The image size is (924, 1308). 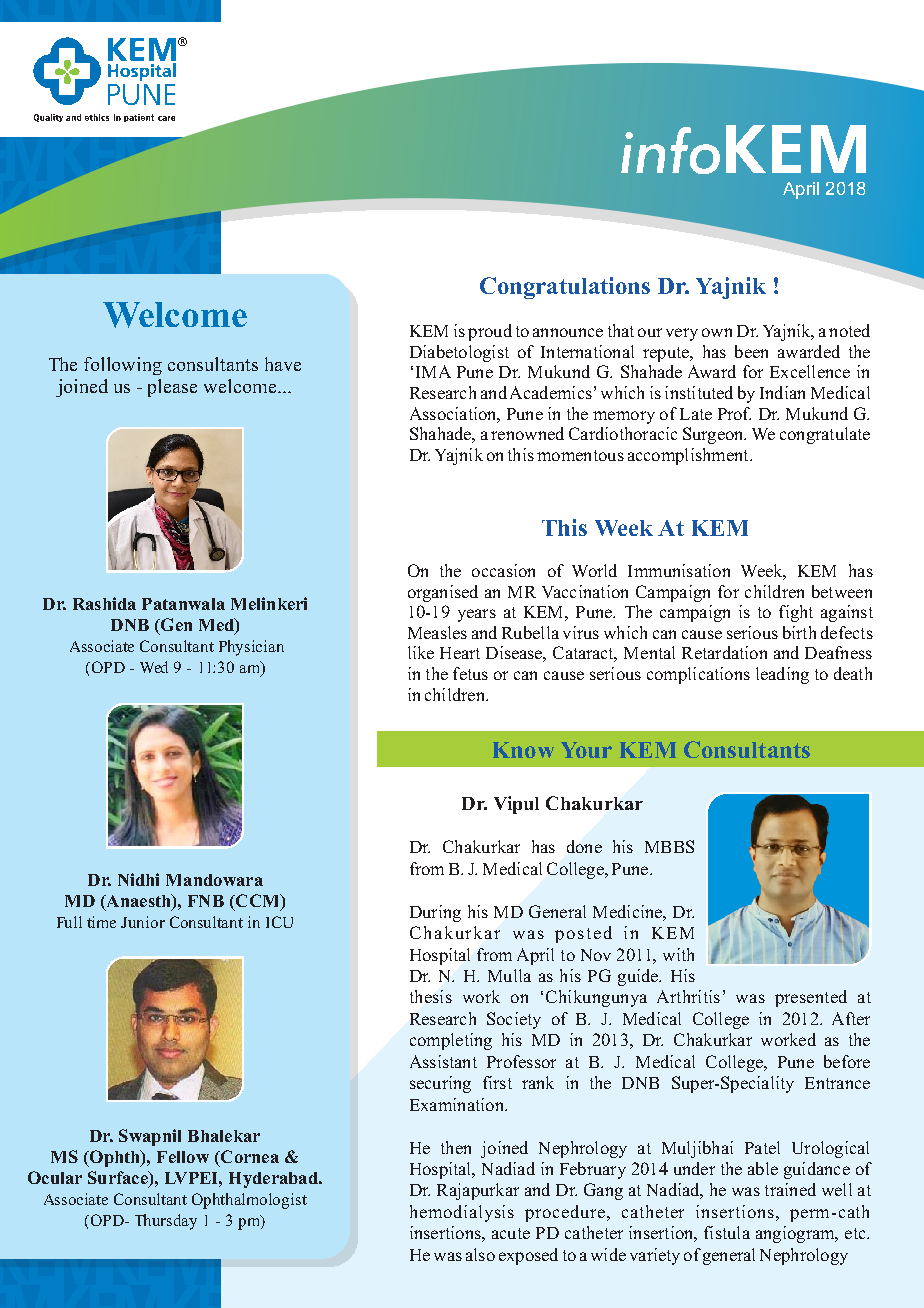 What do you see at coordinates (119, 1179) in the screenshot?
I see `Surface` at bounding box center [119, 1179].
